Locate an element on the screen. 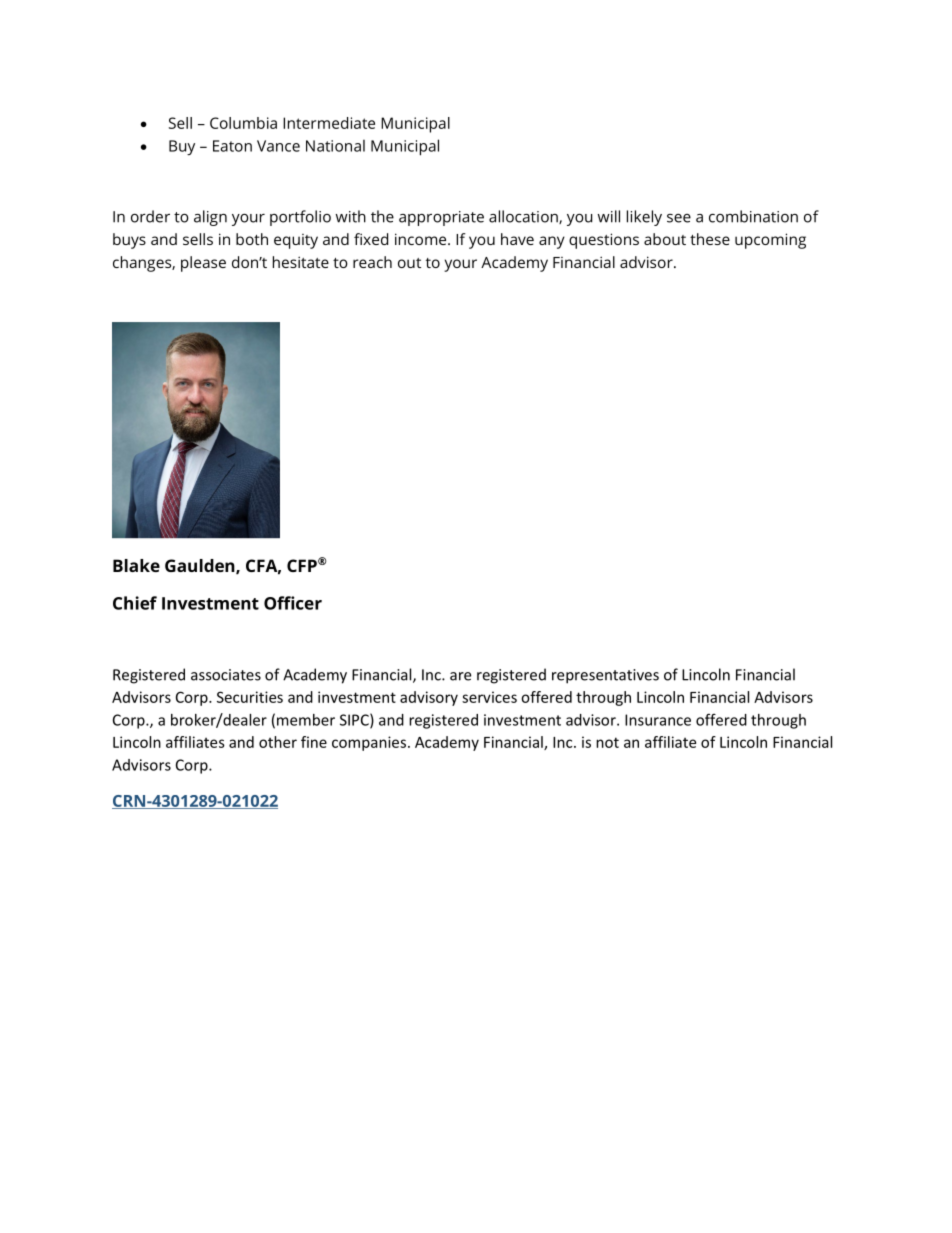  these is located at coordinates (710, 239).
